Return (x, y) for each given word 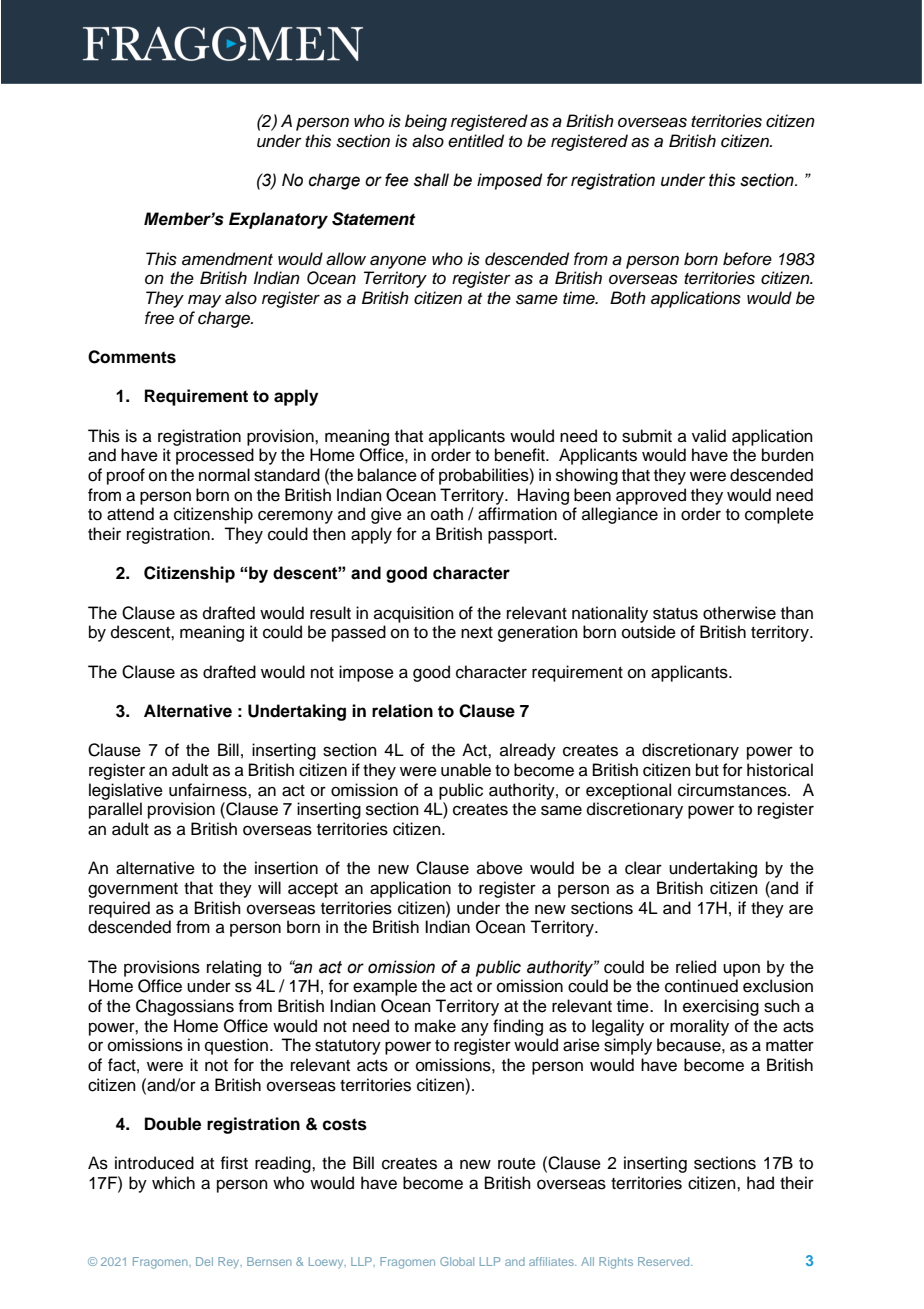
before (747, 259)
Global (457, 1261)
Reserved (665, 1261)
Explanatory (278, 220)
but (707, 770)
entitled (476, 141)
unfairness (209, 790)
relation (402, 711)
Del (204, 1261)
